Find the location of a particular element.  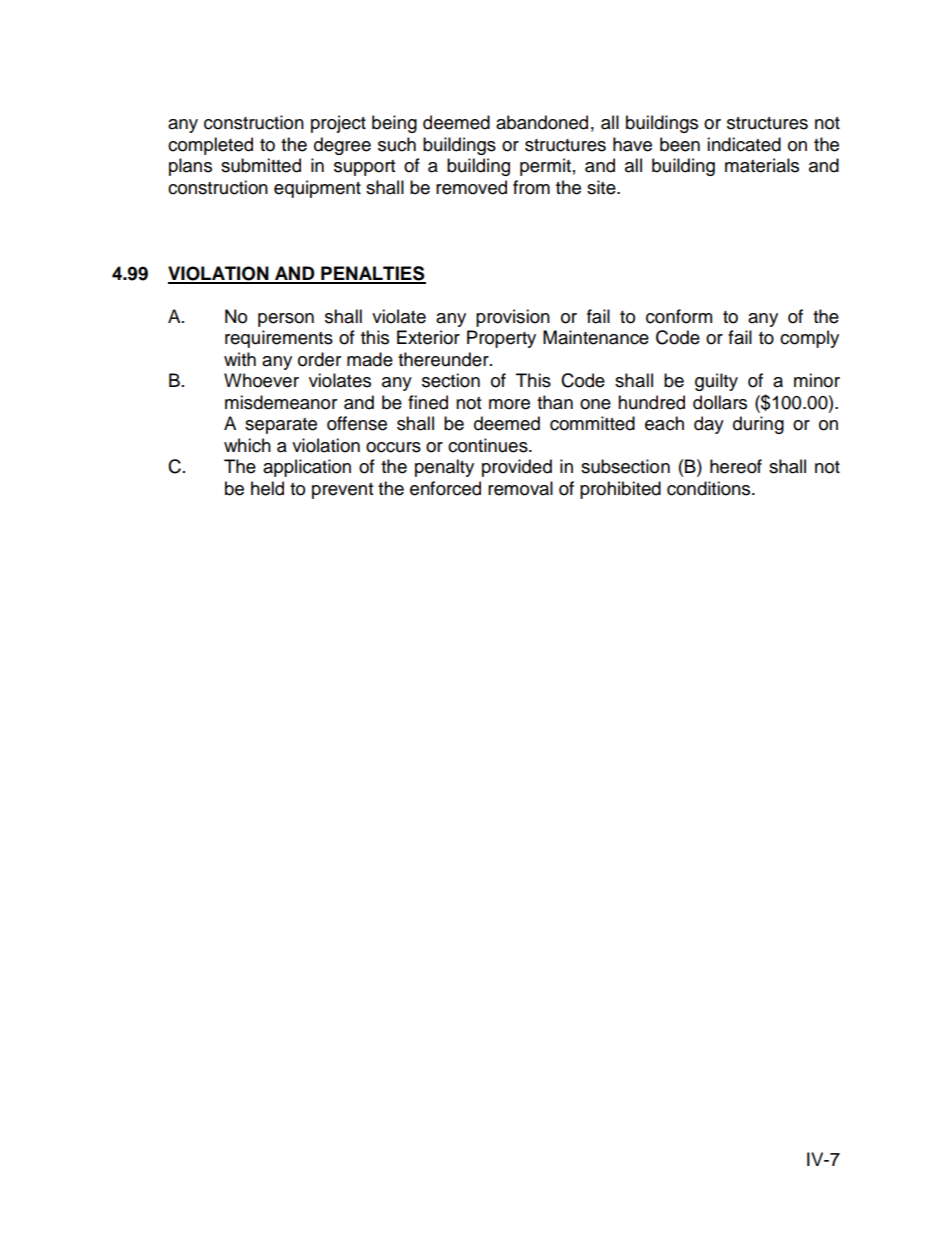

guilty is located at coordinates (716, 382).
